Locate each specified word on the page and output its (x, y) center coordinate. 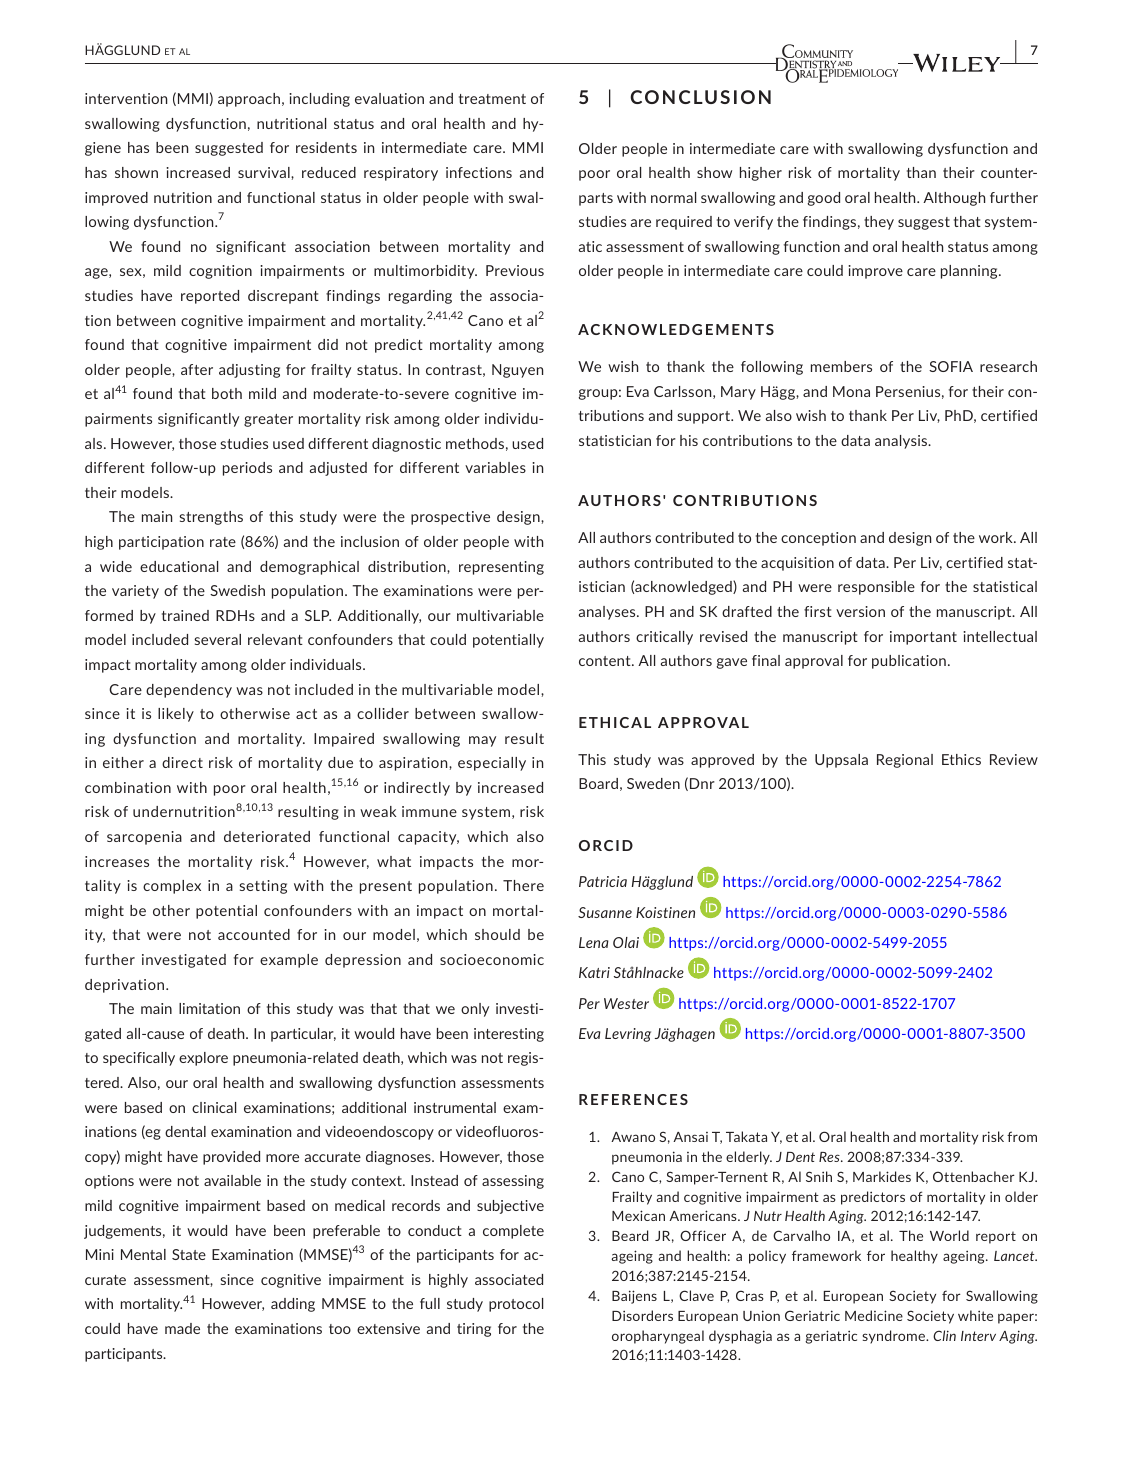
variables (495, 467)
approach (249, 100)
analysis (902, 442)
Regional (905, 761)
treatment (492, 99)
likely (176, 715)
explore (203, 1059)
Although (954, 199)
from (1022, 1136)
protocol (516, 1305)
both (227, 393)
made (182, 1328)
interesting (509, 1035)
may (482, 741)
